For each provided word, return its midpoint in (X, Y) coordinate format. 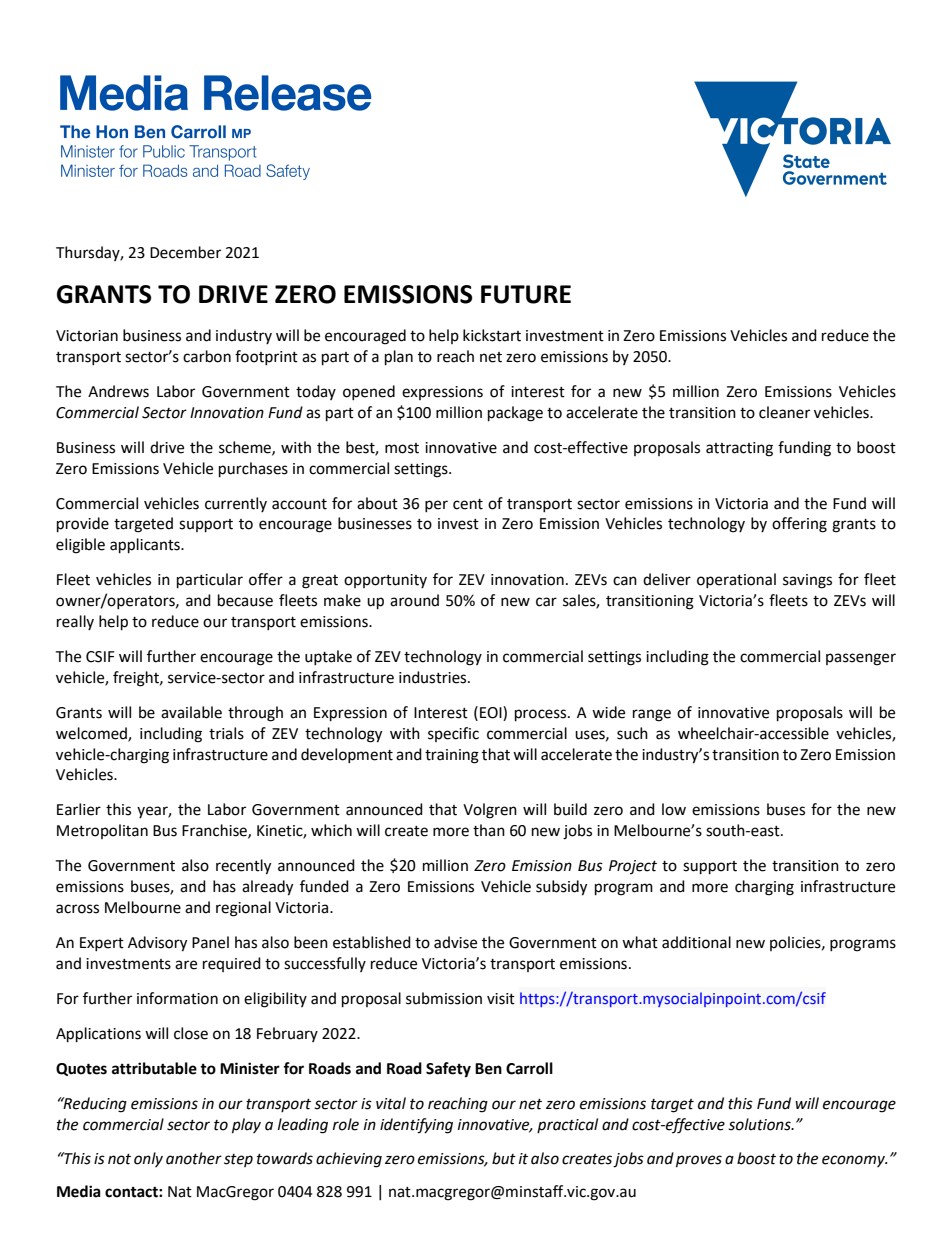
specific (453, 734)
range (652, 715)
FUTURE (526, 294)
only (148, 1159)
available (191, 712)
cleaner (784, 412)
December (185, 252)
